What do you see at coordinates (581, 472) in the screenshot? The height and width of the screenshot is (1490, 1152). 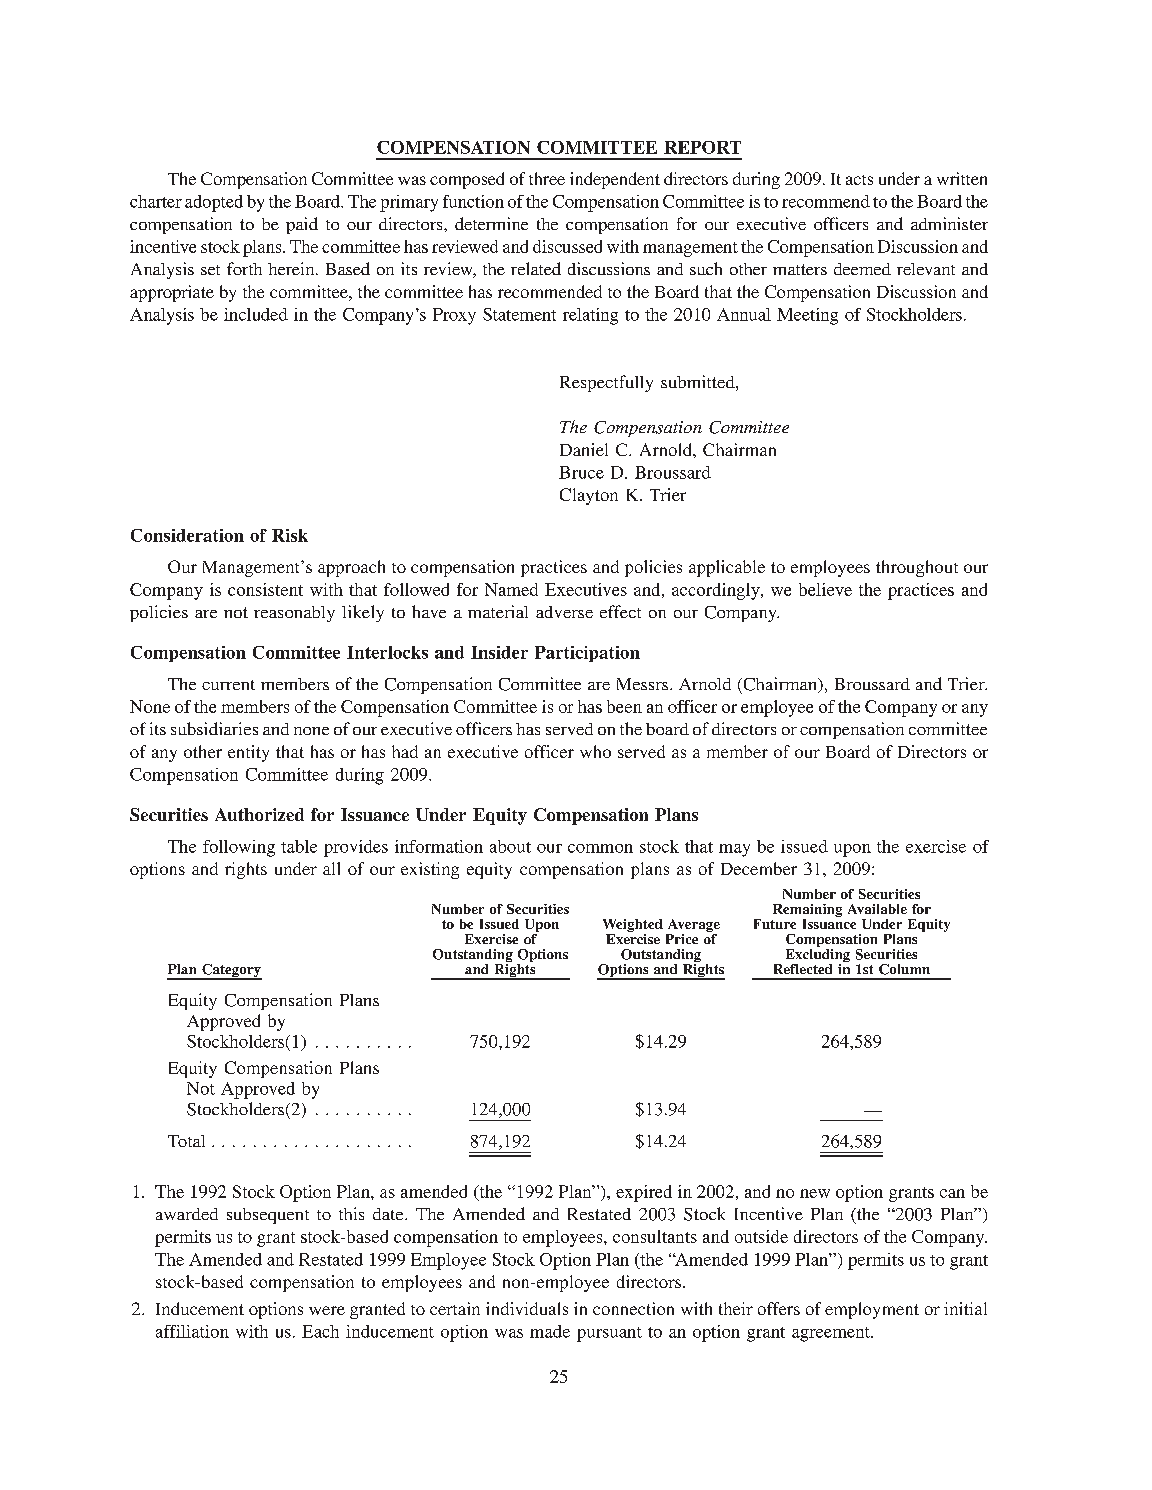 I see `Bruce` at bounding box center [581, 472].
